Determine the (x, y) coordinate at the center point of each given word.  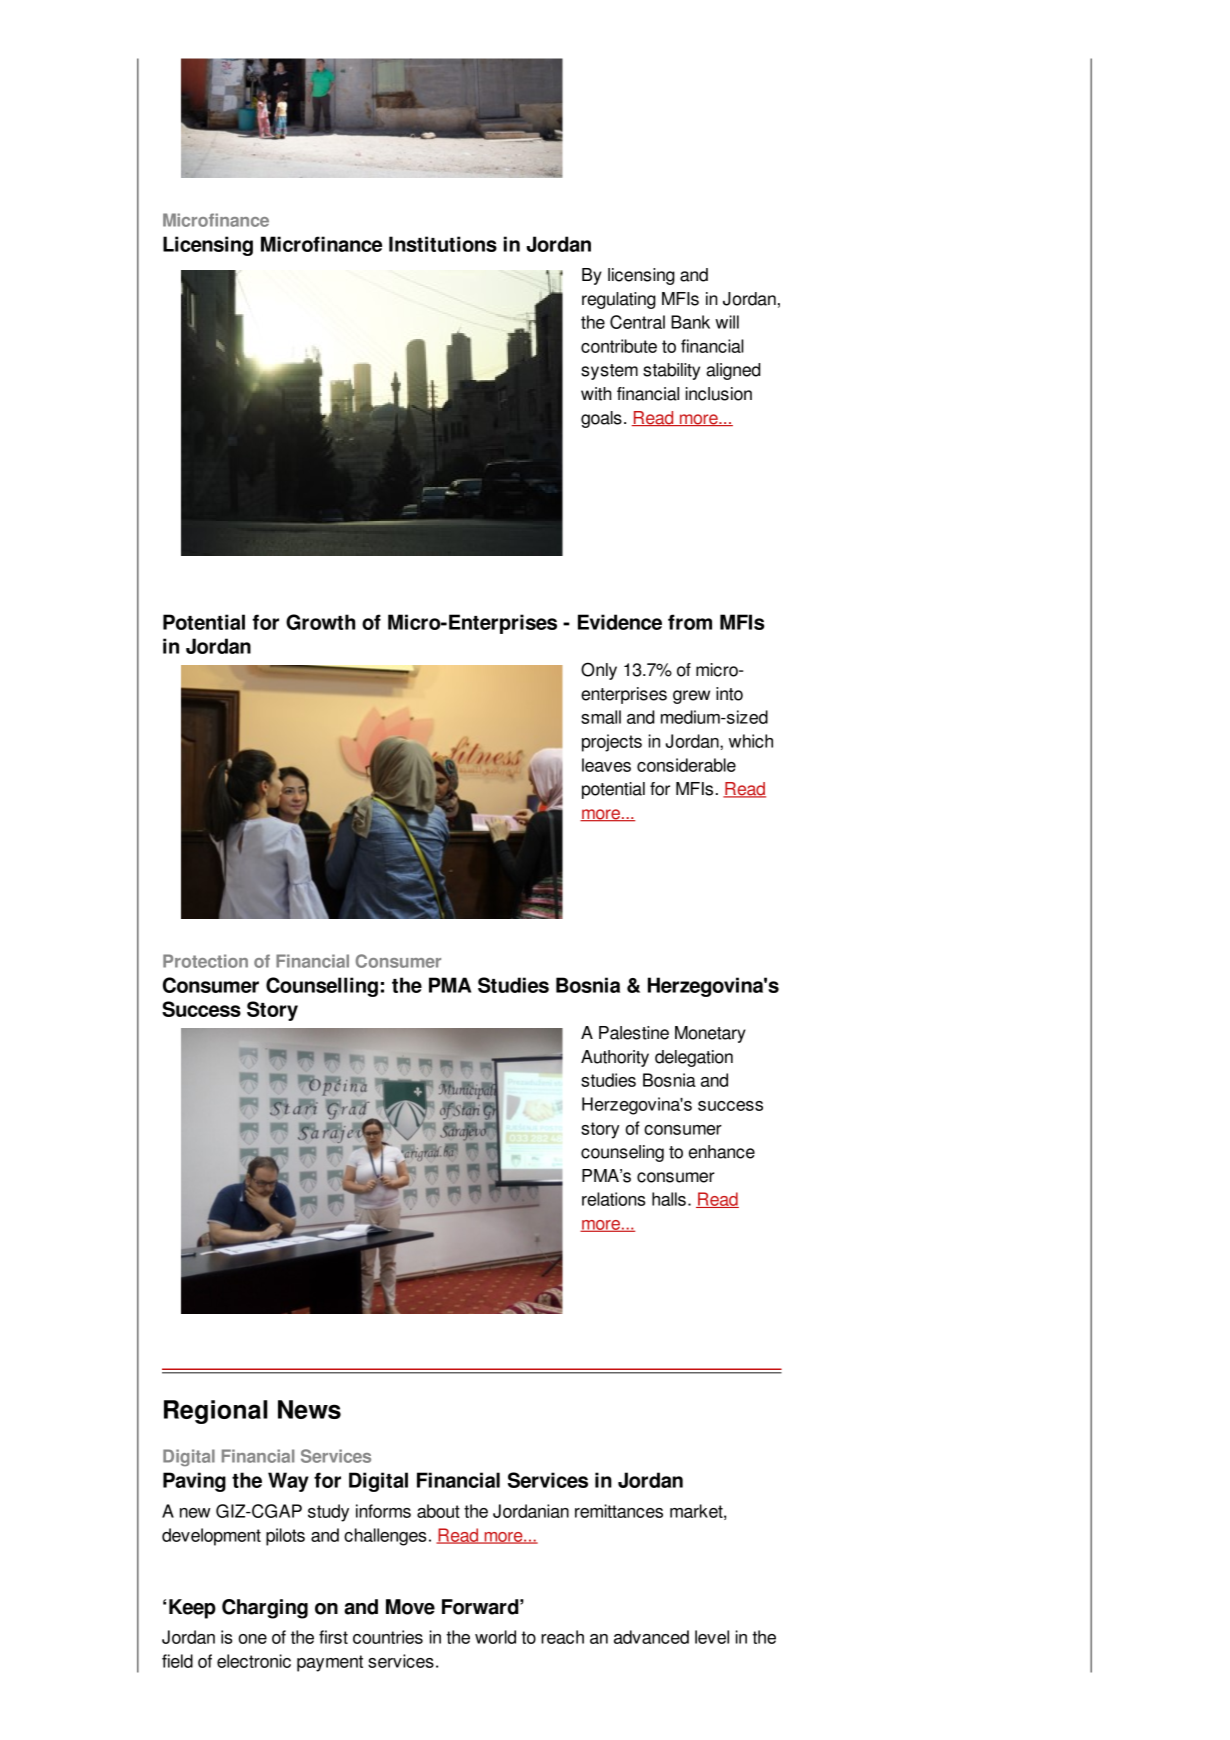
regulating (619, 300)
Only (599, 671)
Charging (265, 1609)
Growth (320, 622)
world (495, 1637)
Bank (690, 322)
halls (669, 1199)
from (690, 622)
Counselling (322, 987)
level (712, 1637)
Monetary (710, 1034)
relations (613, 1199)
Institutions (443, 244)
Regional (216, 1412)
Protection (205, 961)
